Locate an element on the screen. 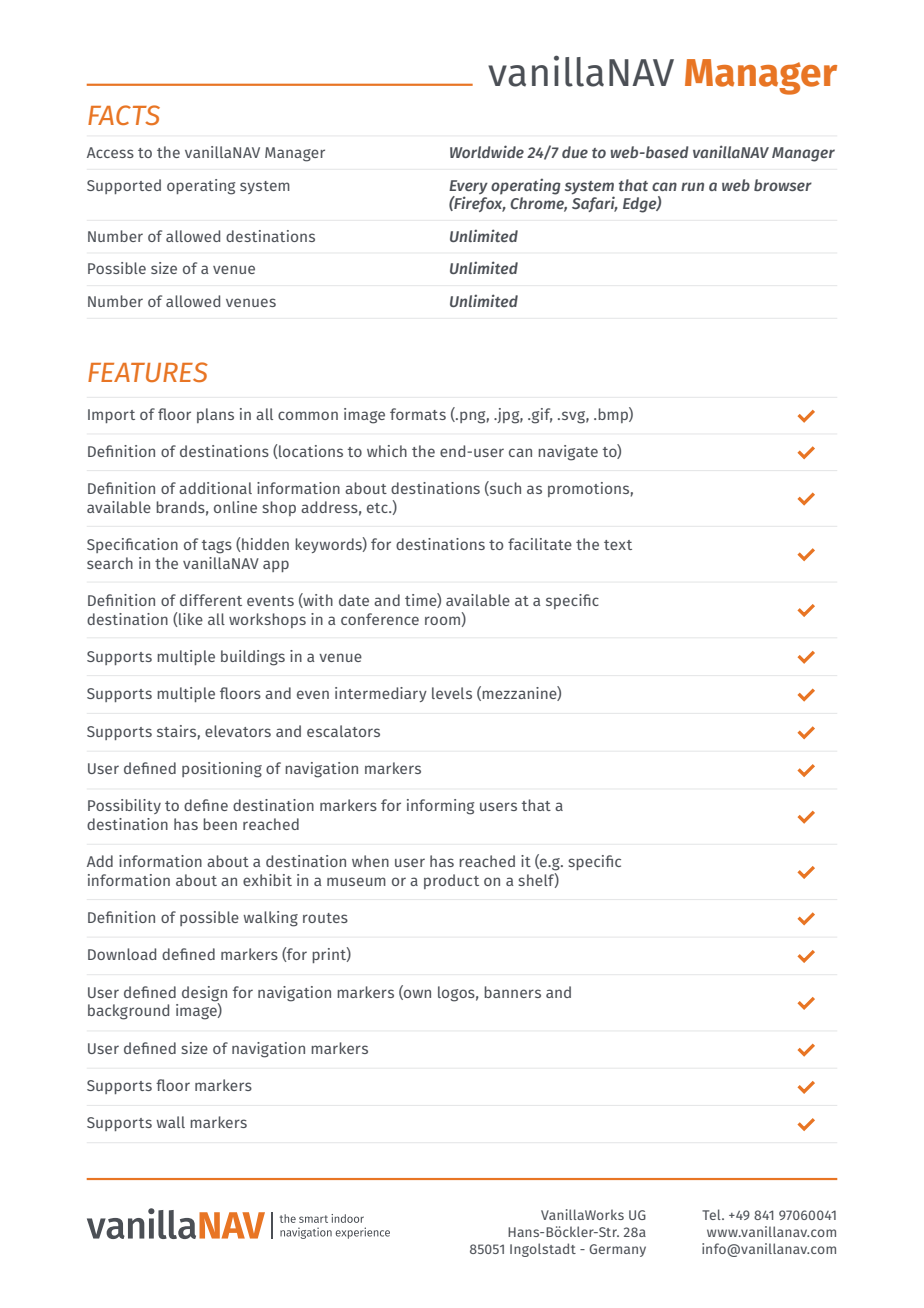 The width and height of the screenshot is (924, 1308). formats is located at coordinates (418, 414).
